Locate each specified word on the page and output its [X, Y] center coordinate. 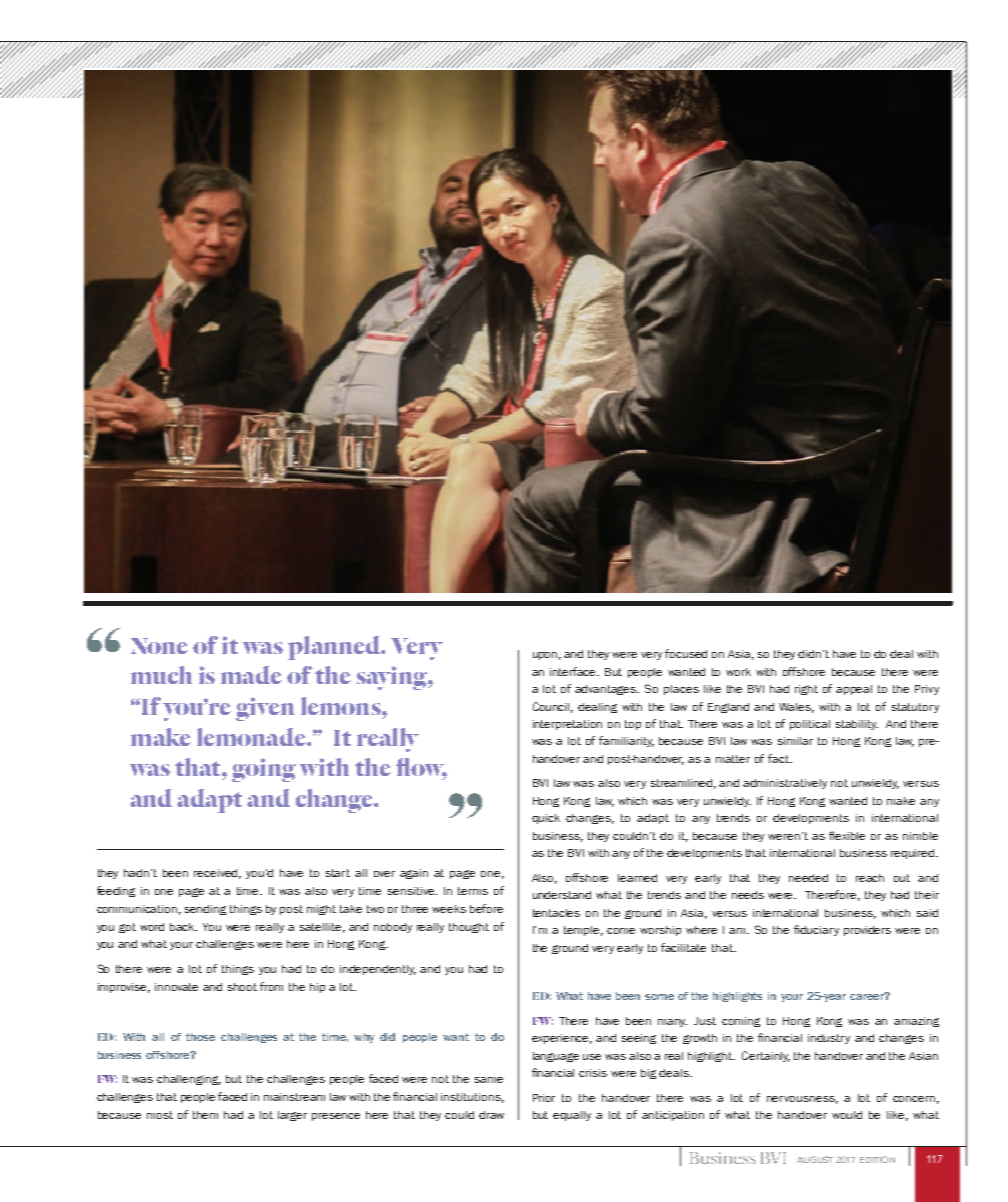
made [251, 675]
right [806, 690]
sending [205, 910]
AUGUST [815, 1159]
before [486, 908]
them [205, 1115]
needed [808, 878]
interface [574, 671]
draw [491, 1115]
